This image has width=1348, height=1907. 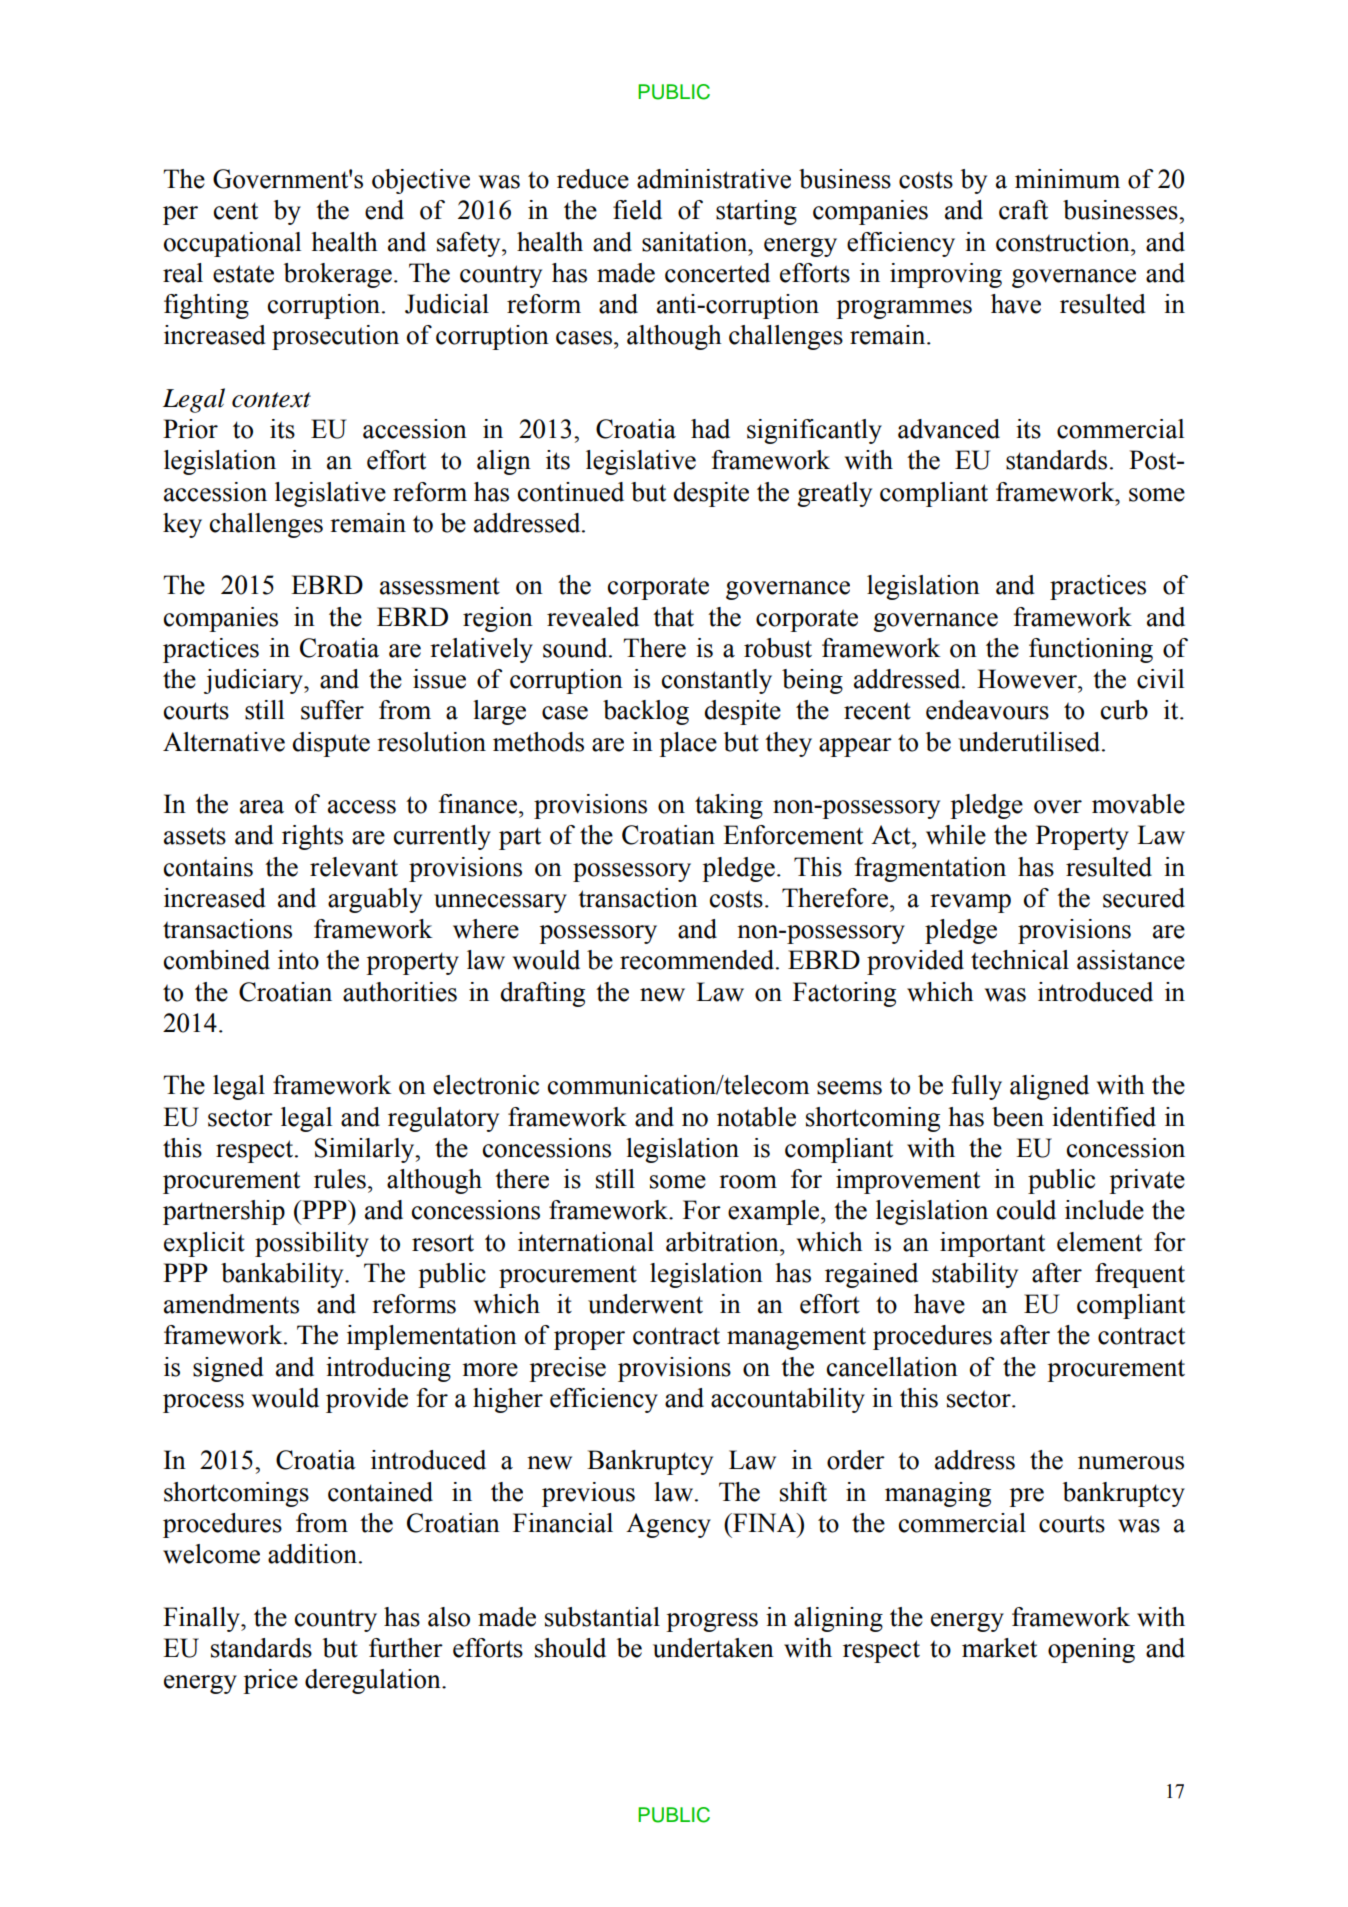 What do you see at coordinates (696, 242) in the image?
I see `sanitation` at bounding box center [696, 242].
